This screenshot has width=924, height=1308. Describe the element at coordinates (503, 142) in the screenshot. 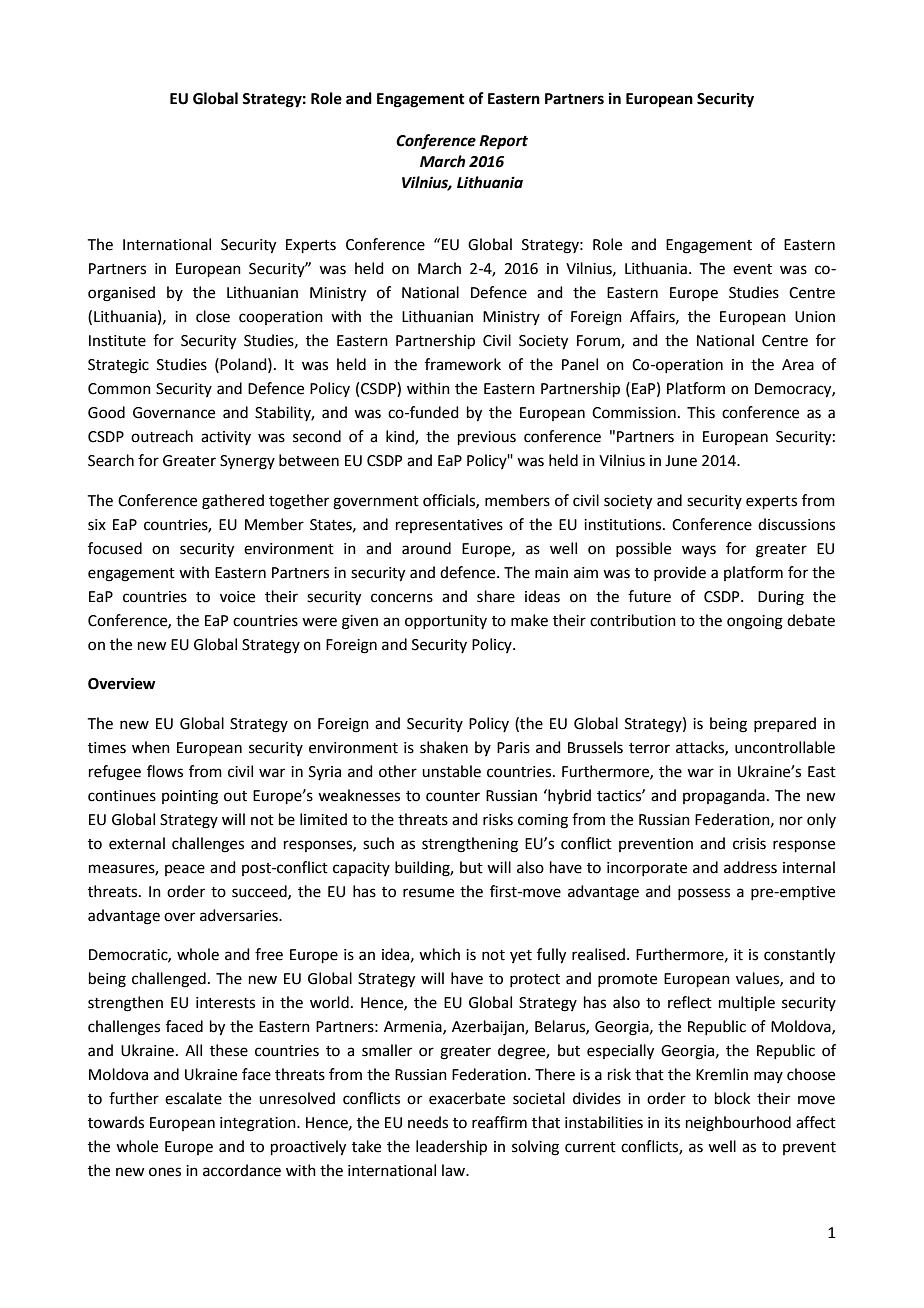

I see `Report` at that location.
